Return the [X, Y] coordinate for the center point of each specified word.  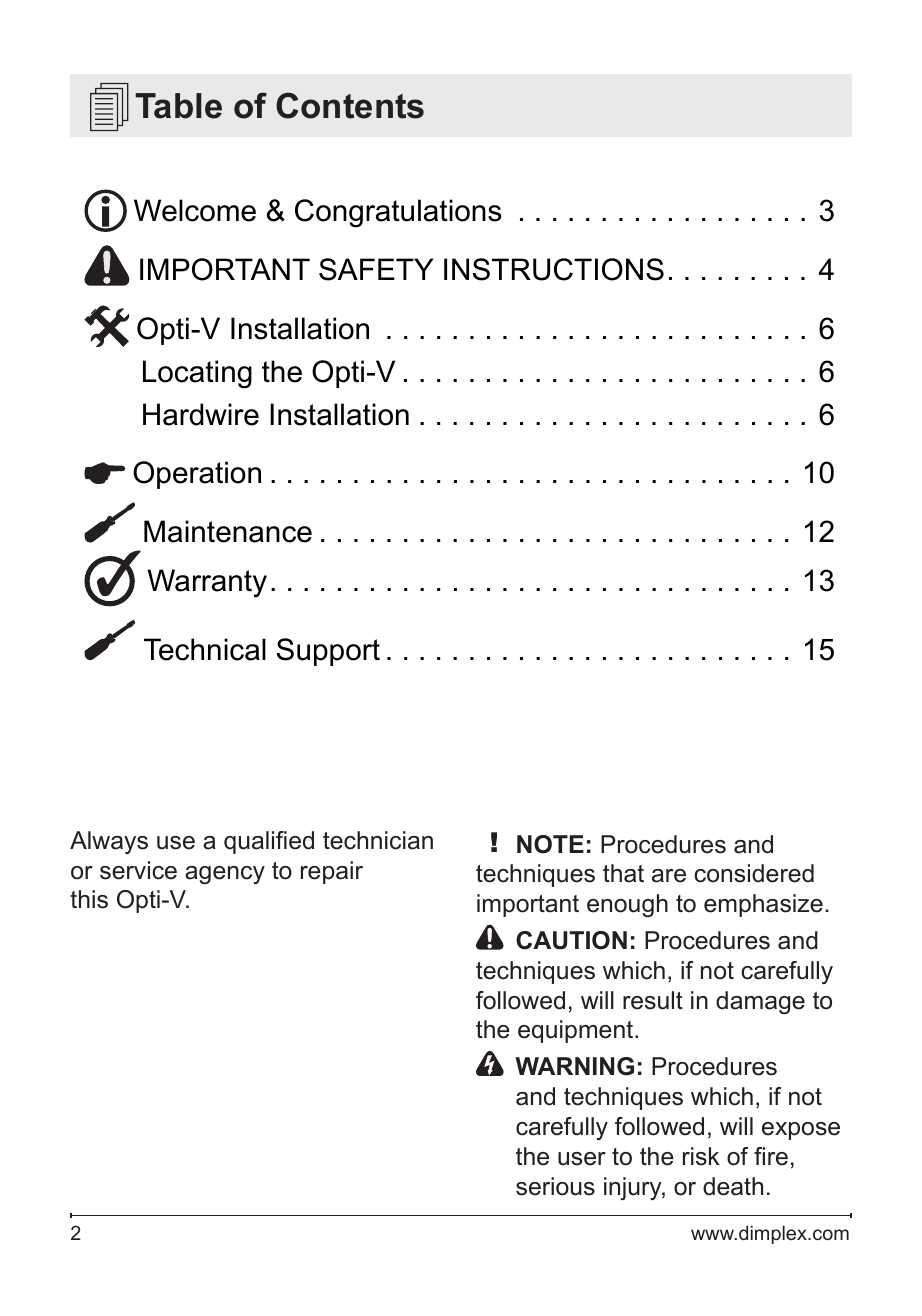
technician [378, 840]
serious [555, 1186]
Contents [350, 105]
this [89, 899]
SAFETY [376, 269]
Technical [205, 649]
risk [701, 1156]
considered [754, 873]
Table [178, 106]
